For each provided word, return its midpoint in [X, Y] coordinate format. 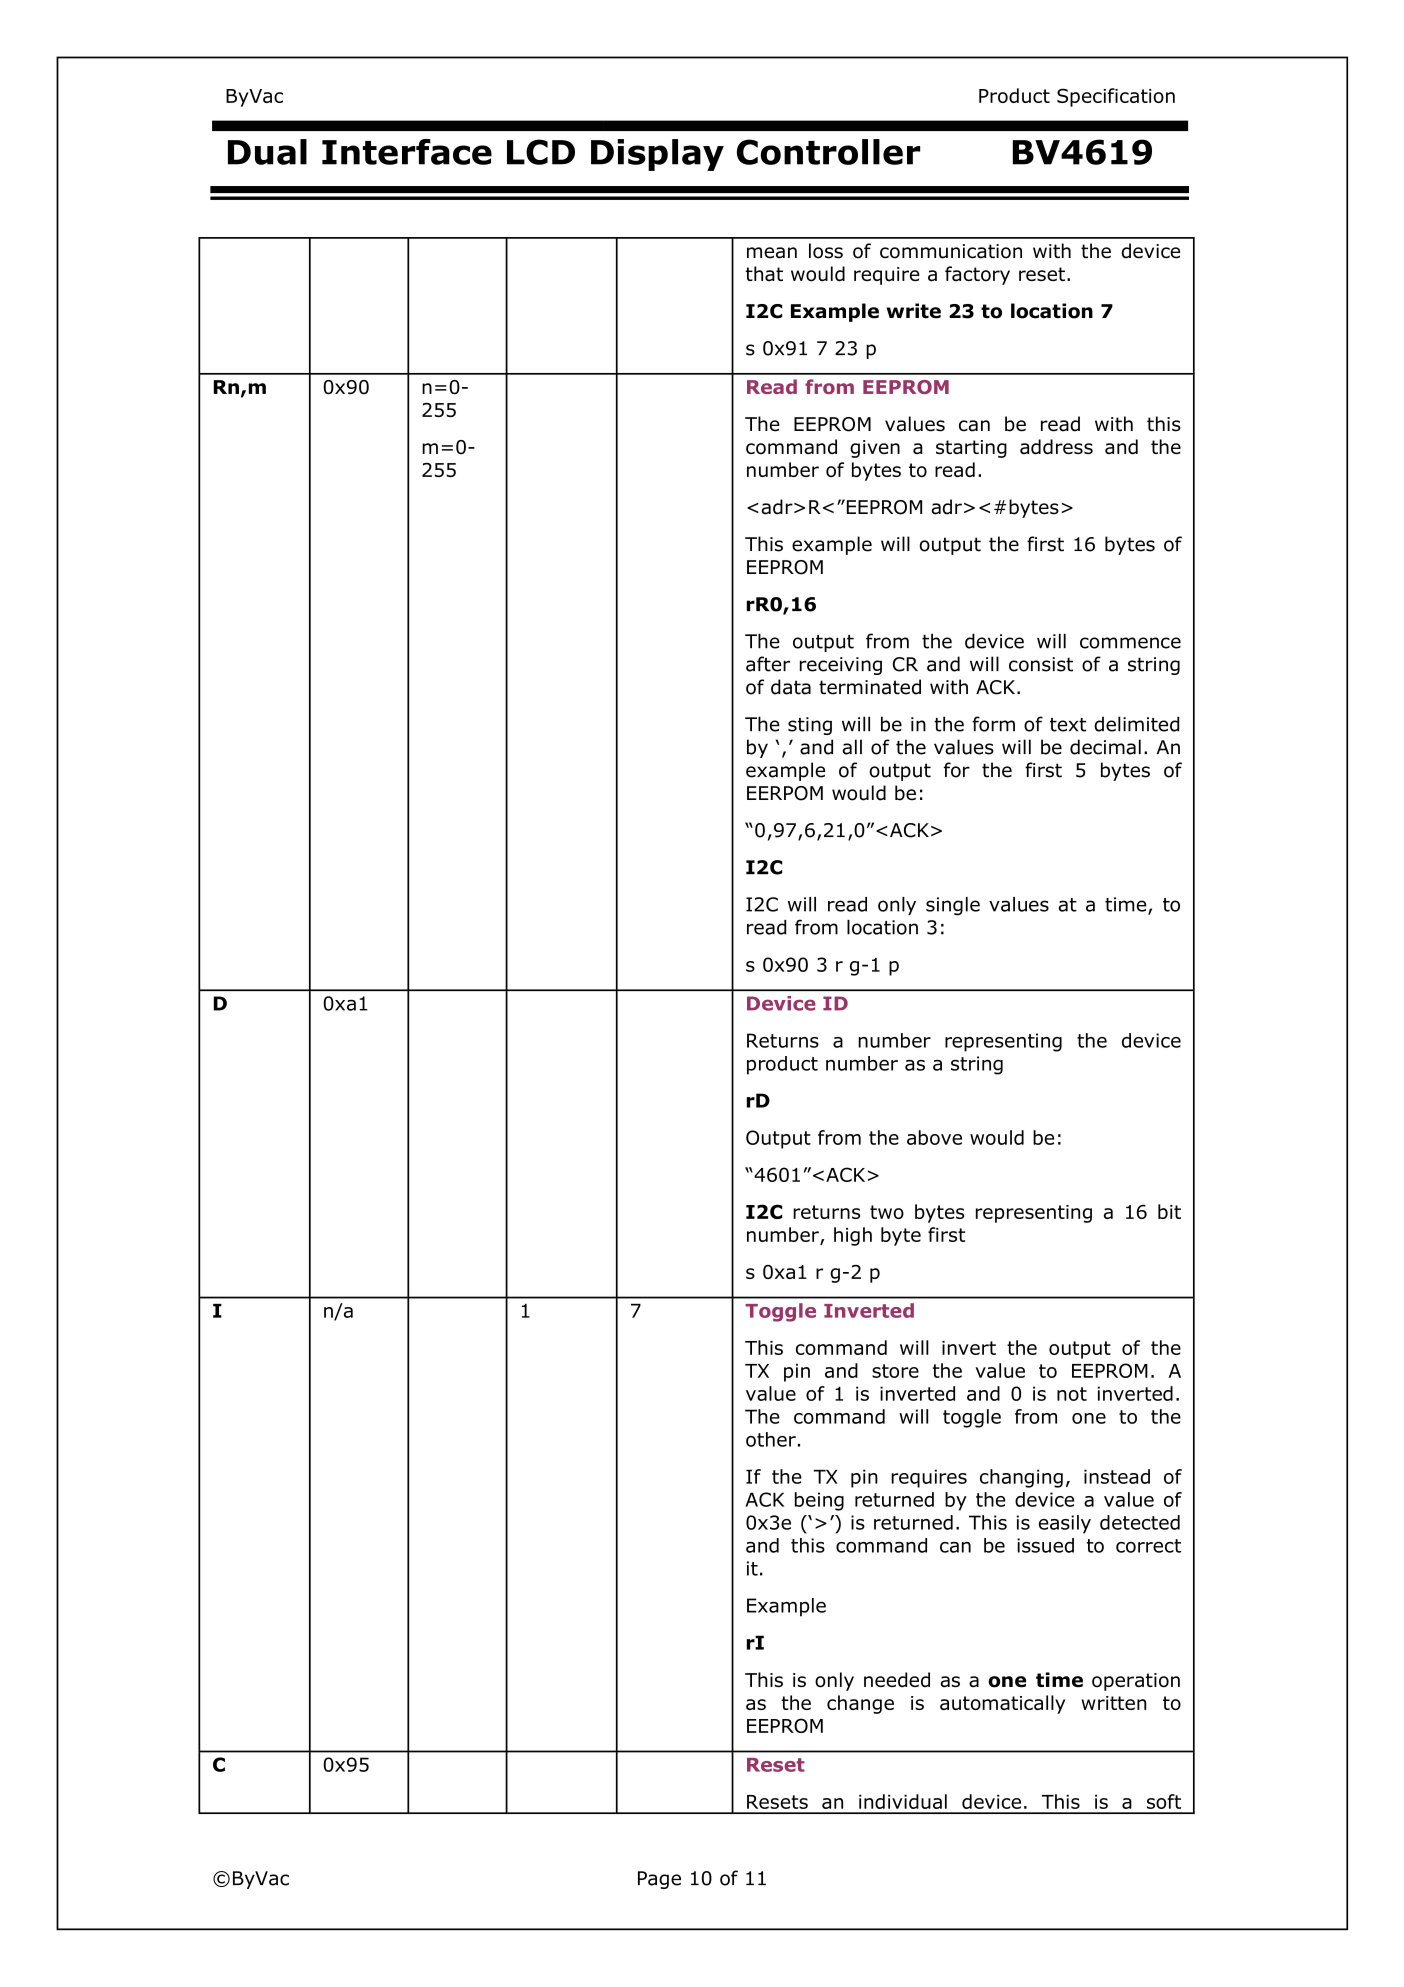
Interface [407, 152]
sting [810, 726]
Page [659, 1880]
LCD [541, 152]
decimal [1105, 747]
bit [1169, 1211]
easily [1065, 1524]
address [1056, 447]
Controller [828, 152]
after [768, 664]
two [887, 1212]
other [771, 1439]
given [875, 449]
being [819, 1501]
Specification [1116, 97]
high [853, 1236]
